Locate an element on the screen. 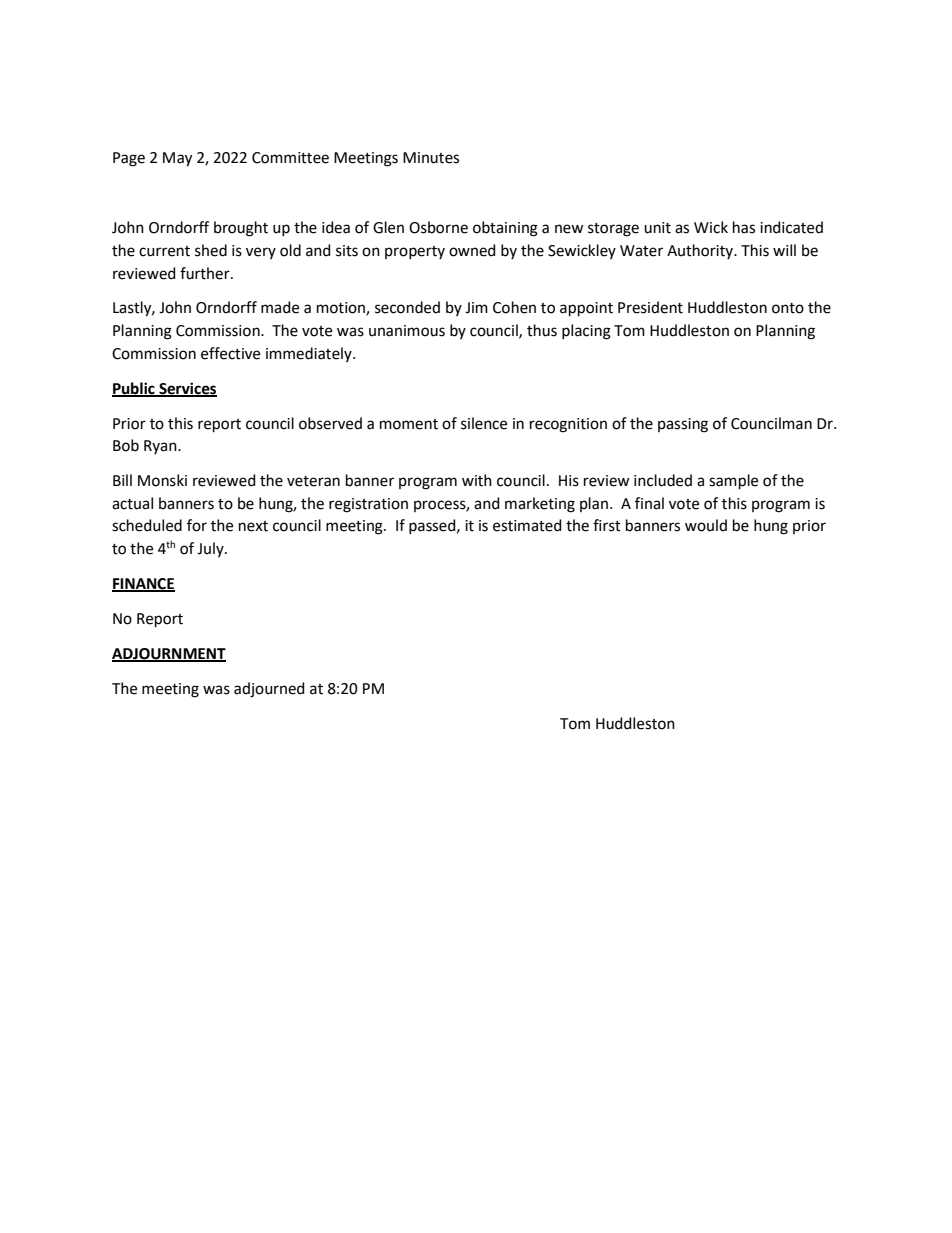 The height and width of the screenshot is (1233, 952). Minutes is located at coordinates (431, 158).
